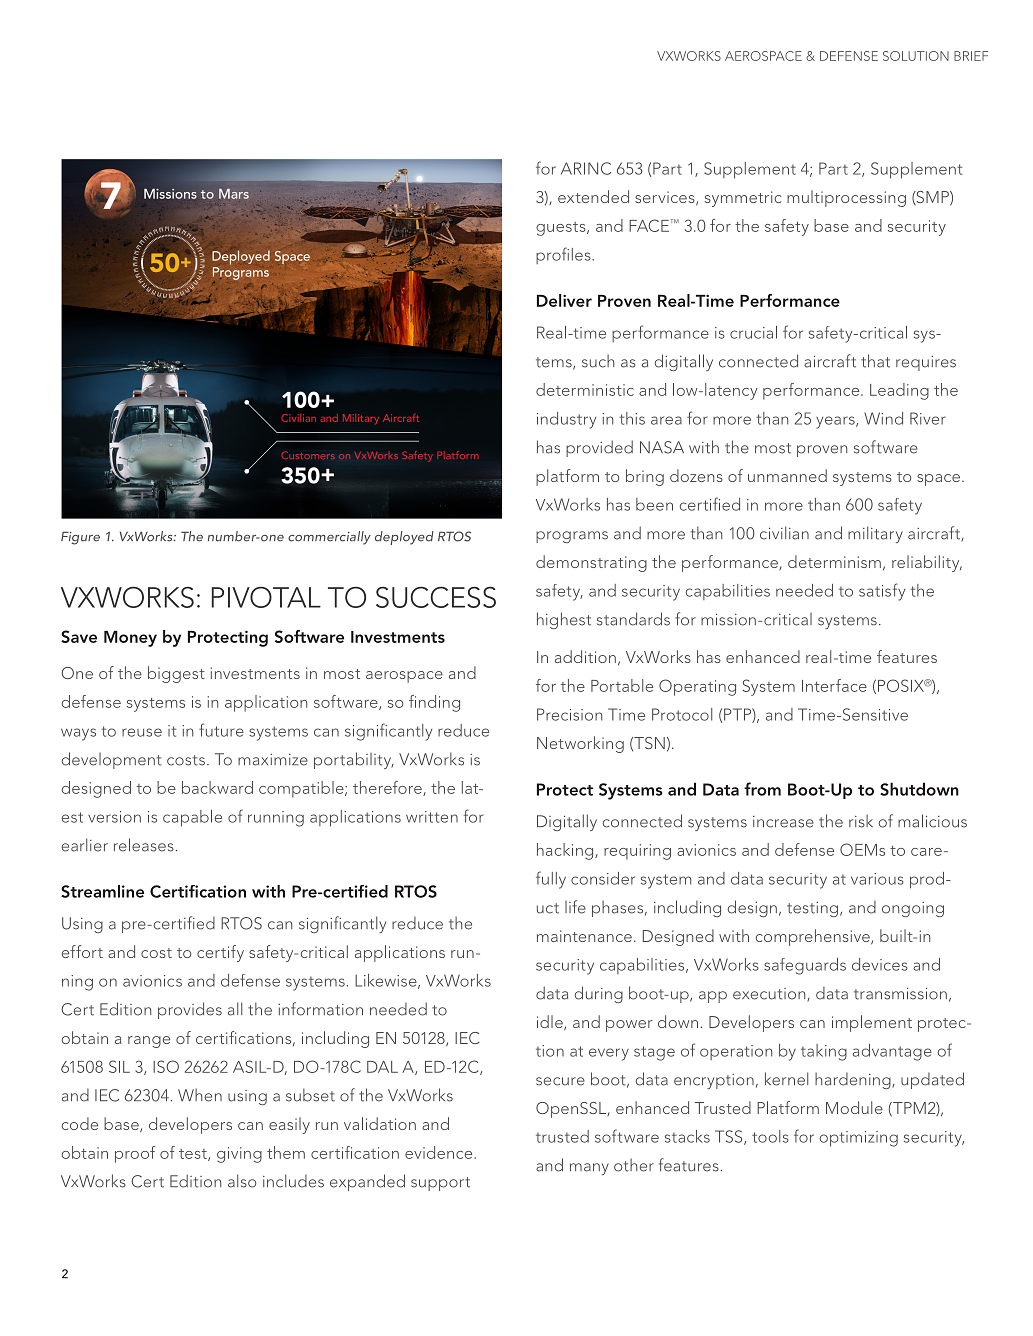  Describe the element at coordinates (564, 620) in the page. I see `highest` at that location.
